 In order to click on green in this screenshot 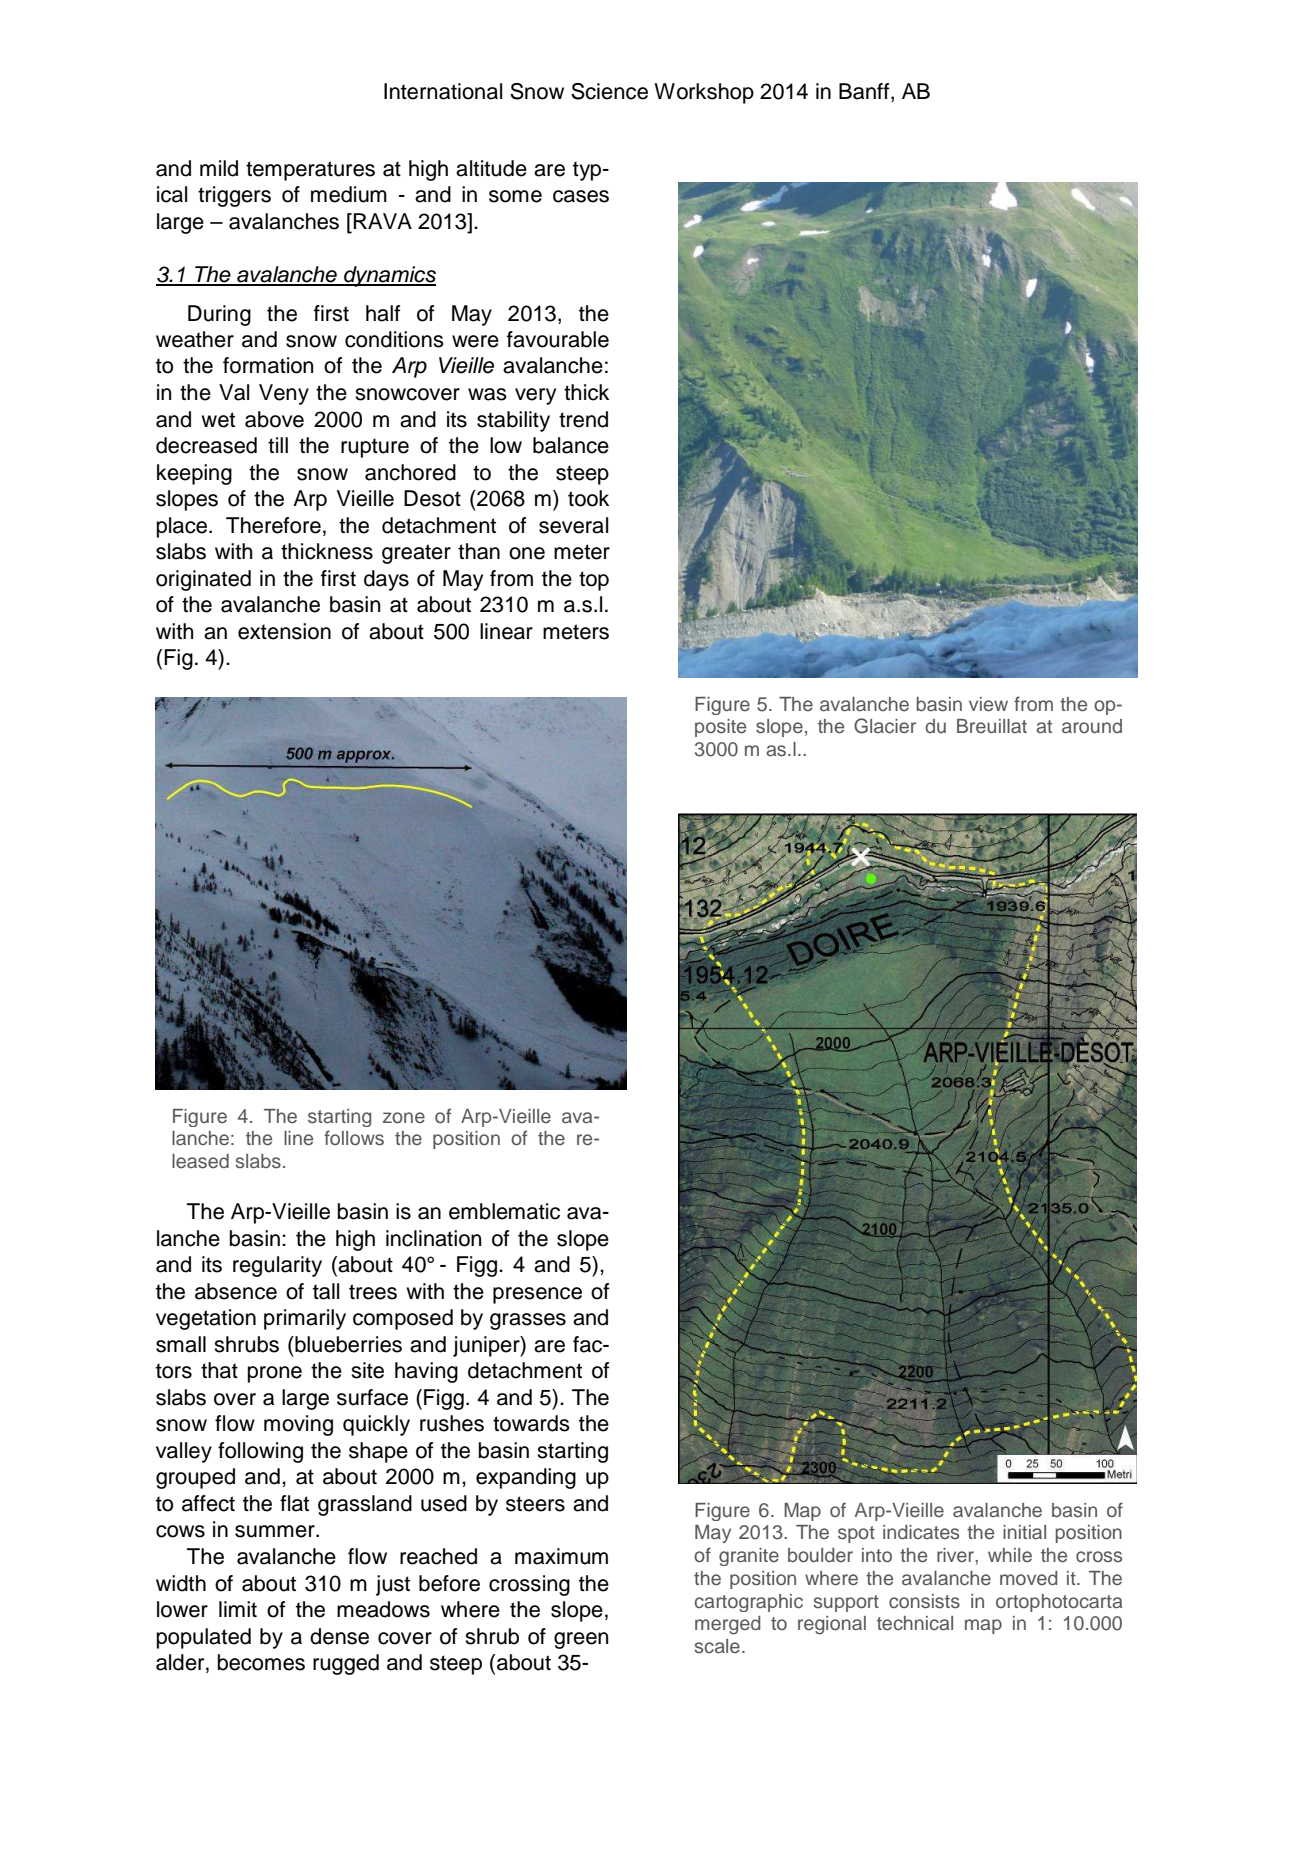, I will do `click(581, 1640)`.
